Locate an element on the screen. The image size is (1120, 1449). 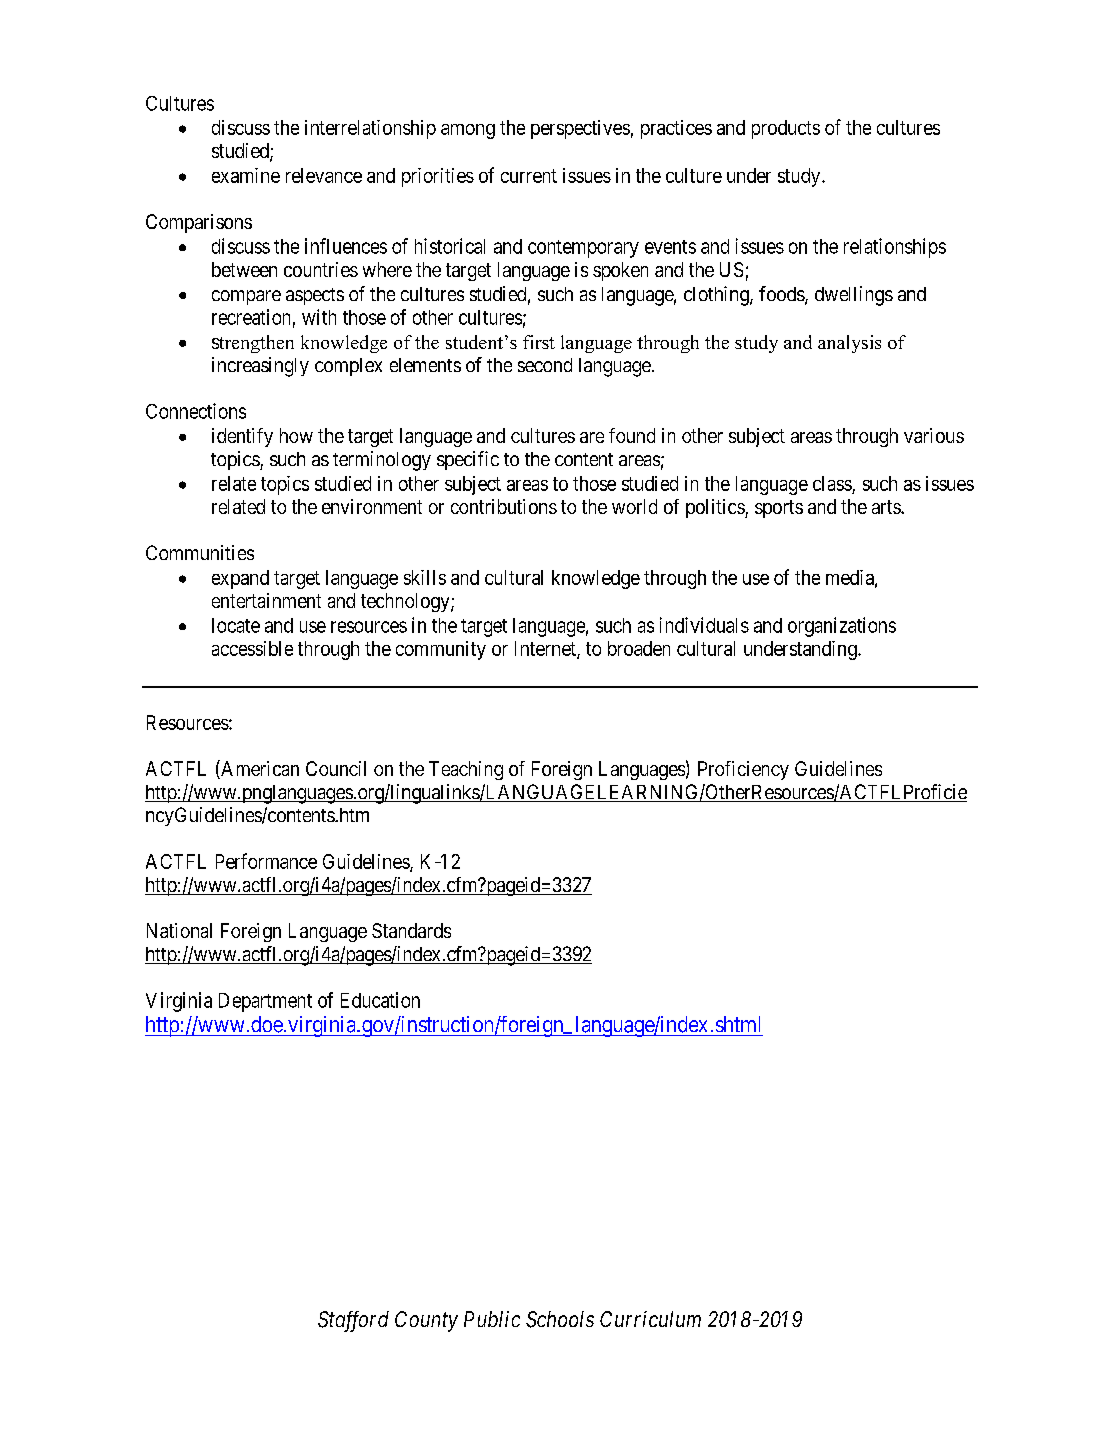
examine is located at coordinates (246, 175).
